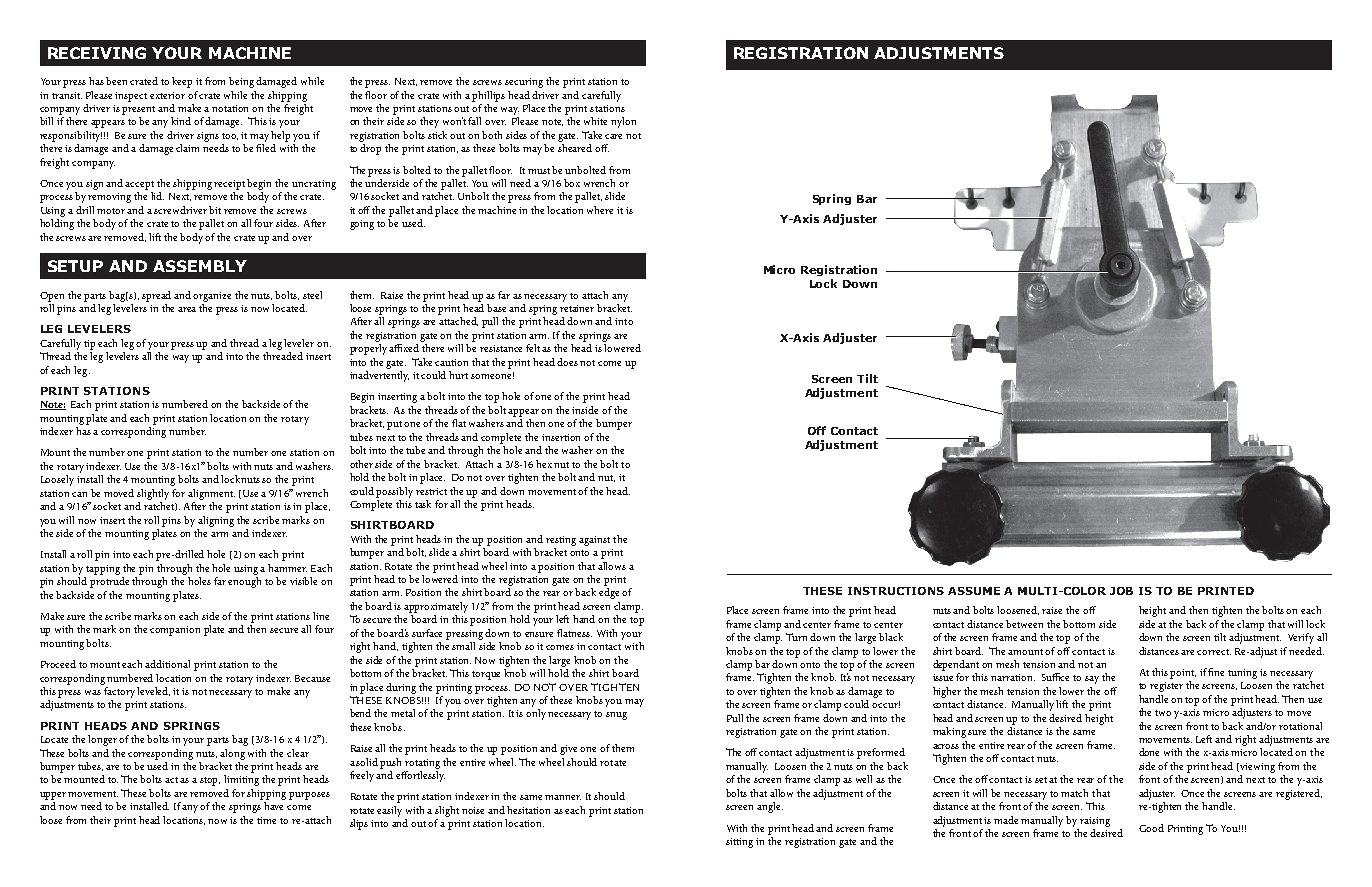 The image size is (1372, 887). Describe the element at coordinates (89, 345) in the screenshot. I see `tip` at that location.
